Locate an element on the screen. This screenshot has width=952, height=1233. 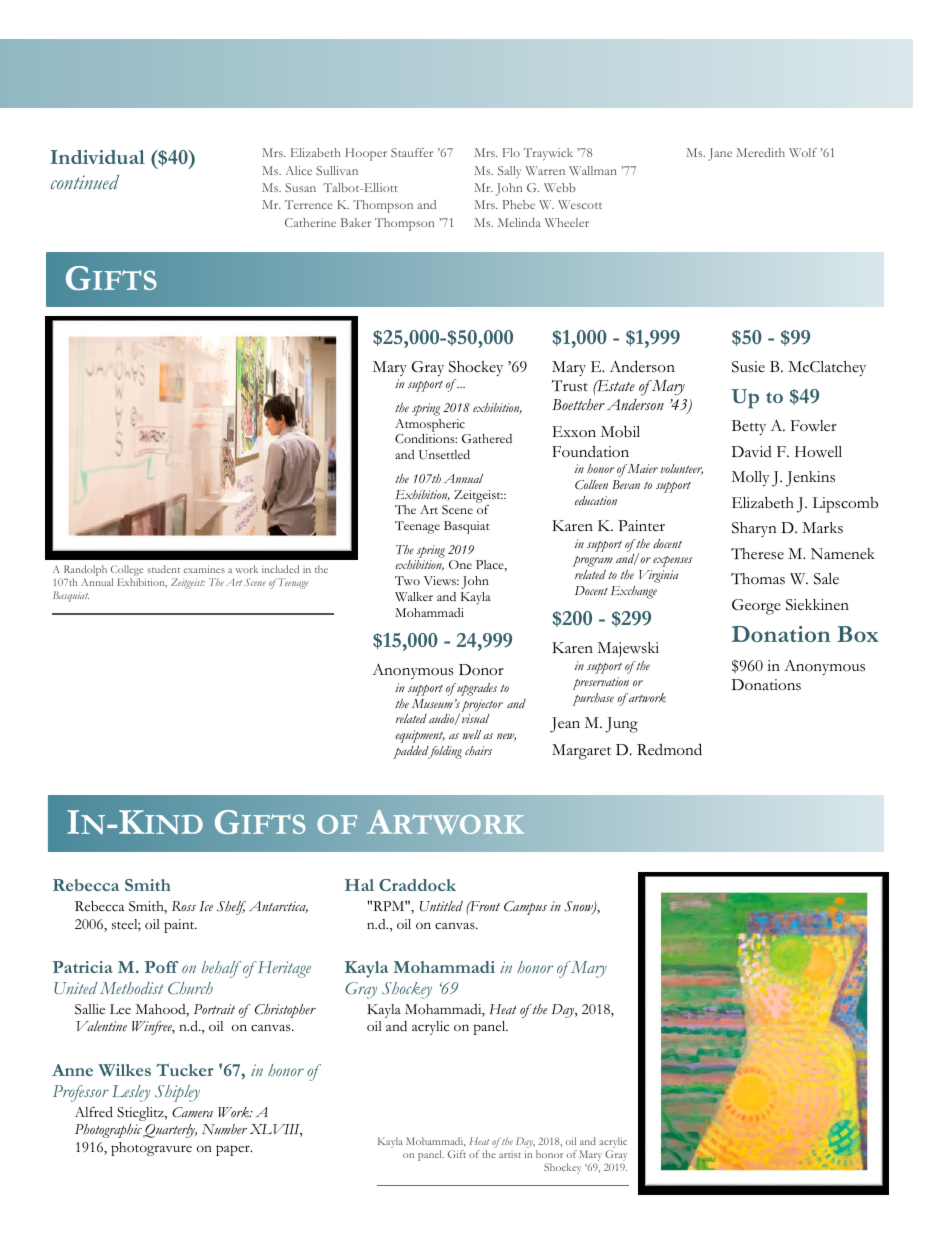
artist is located at coordinates (510, 1155).
